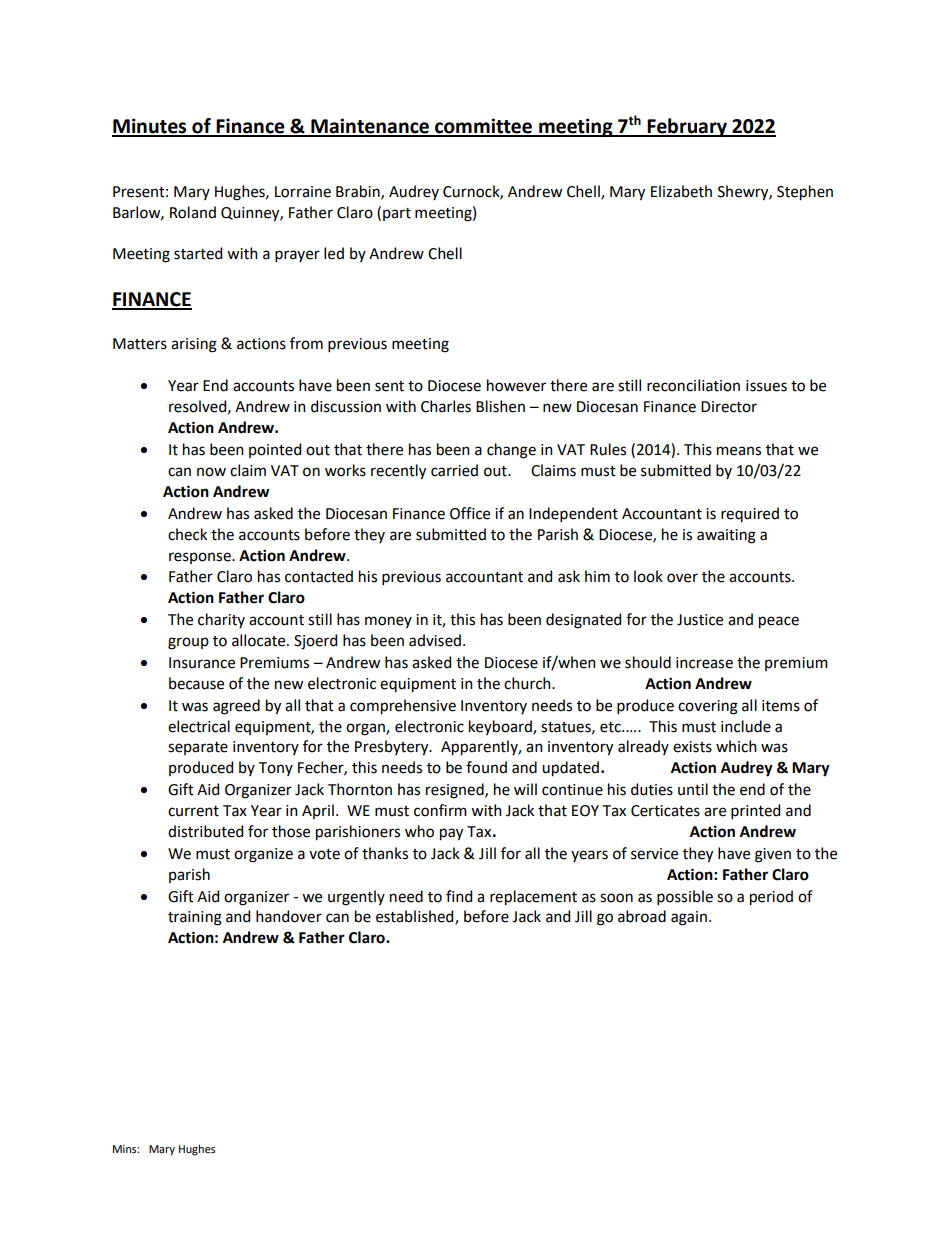 This page has height=1233, width=952. What do you see at coordinates (193, 212) in the page?
I see `Roland` at bounding box center [193, 212].
